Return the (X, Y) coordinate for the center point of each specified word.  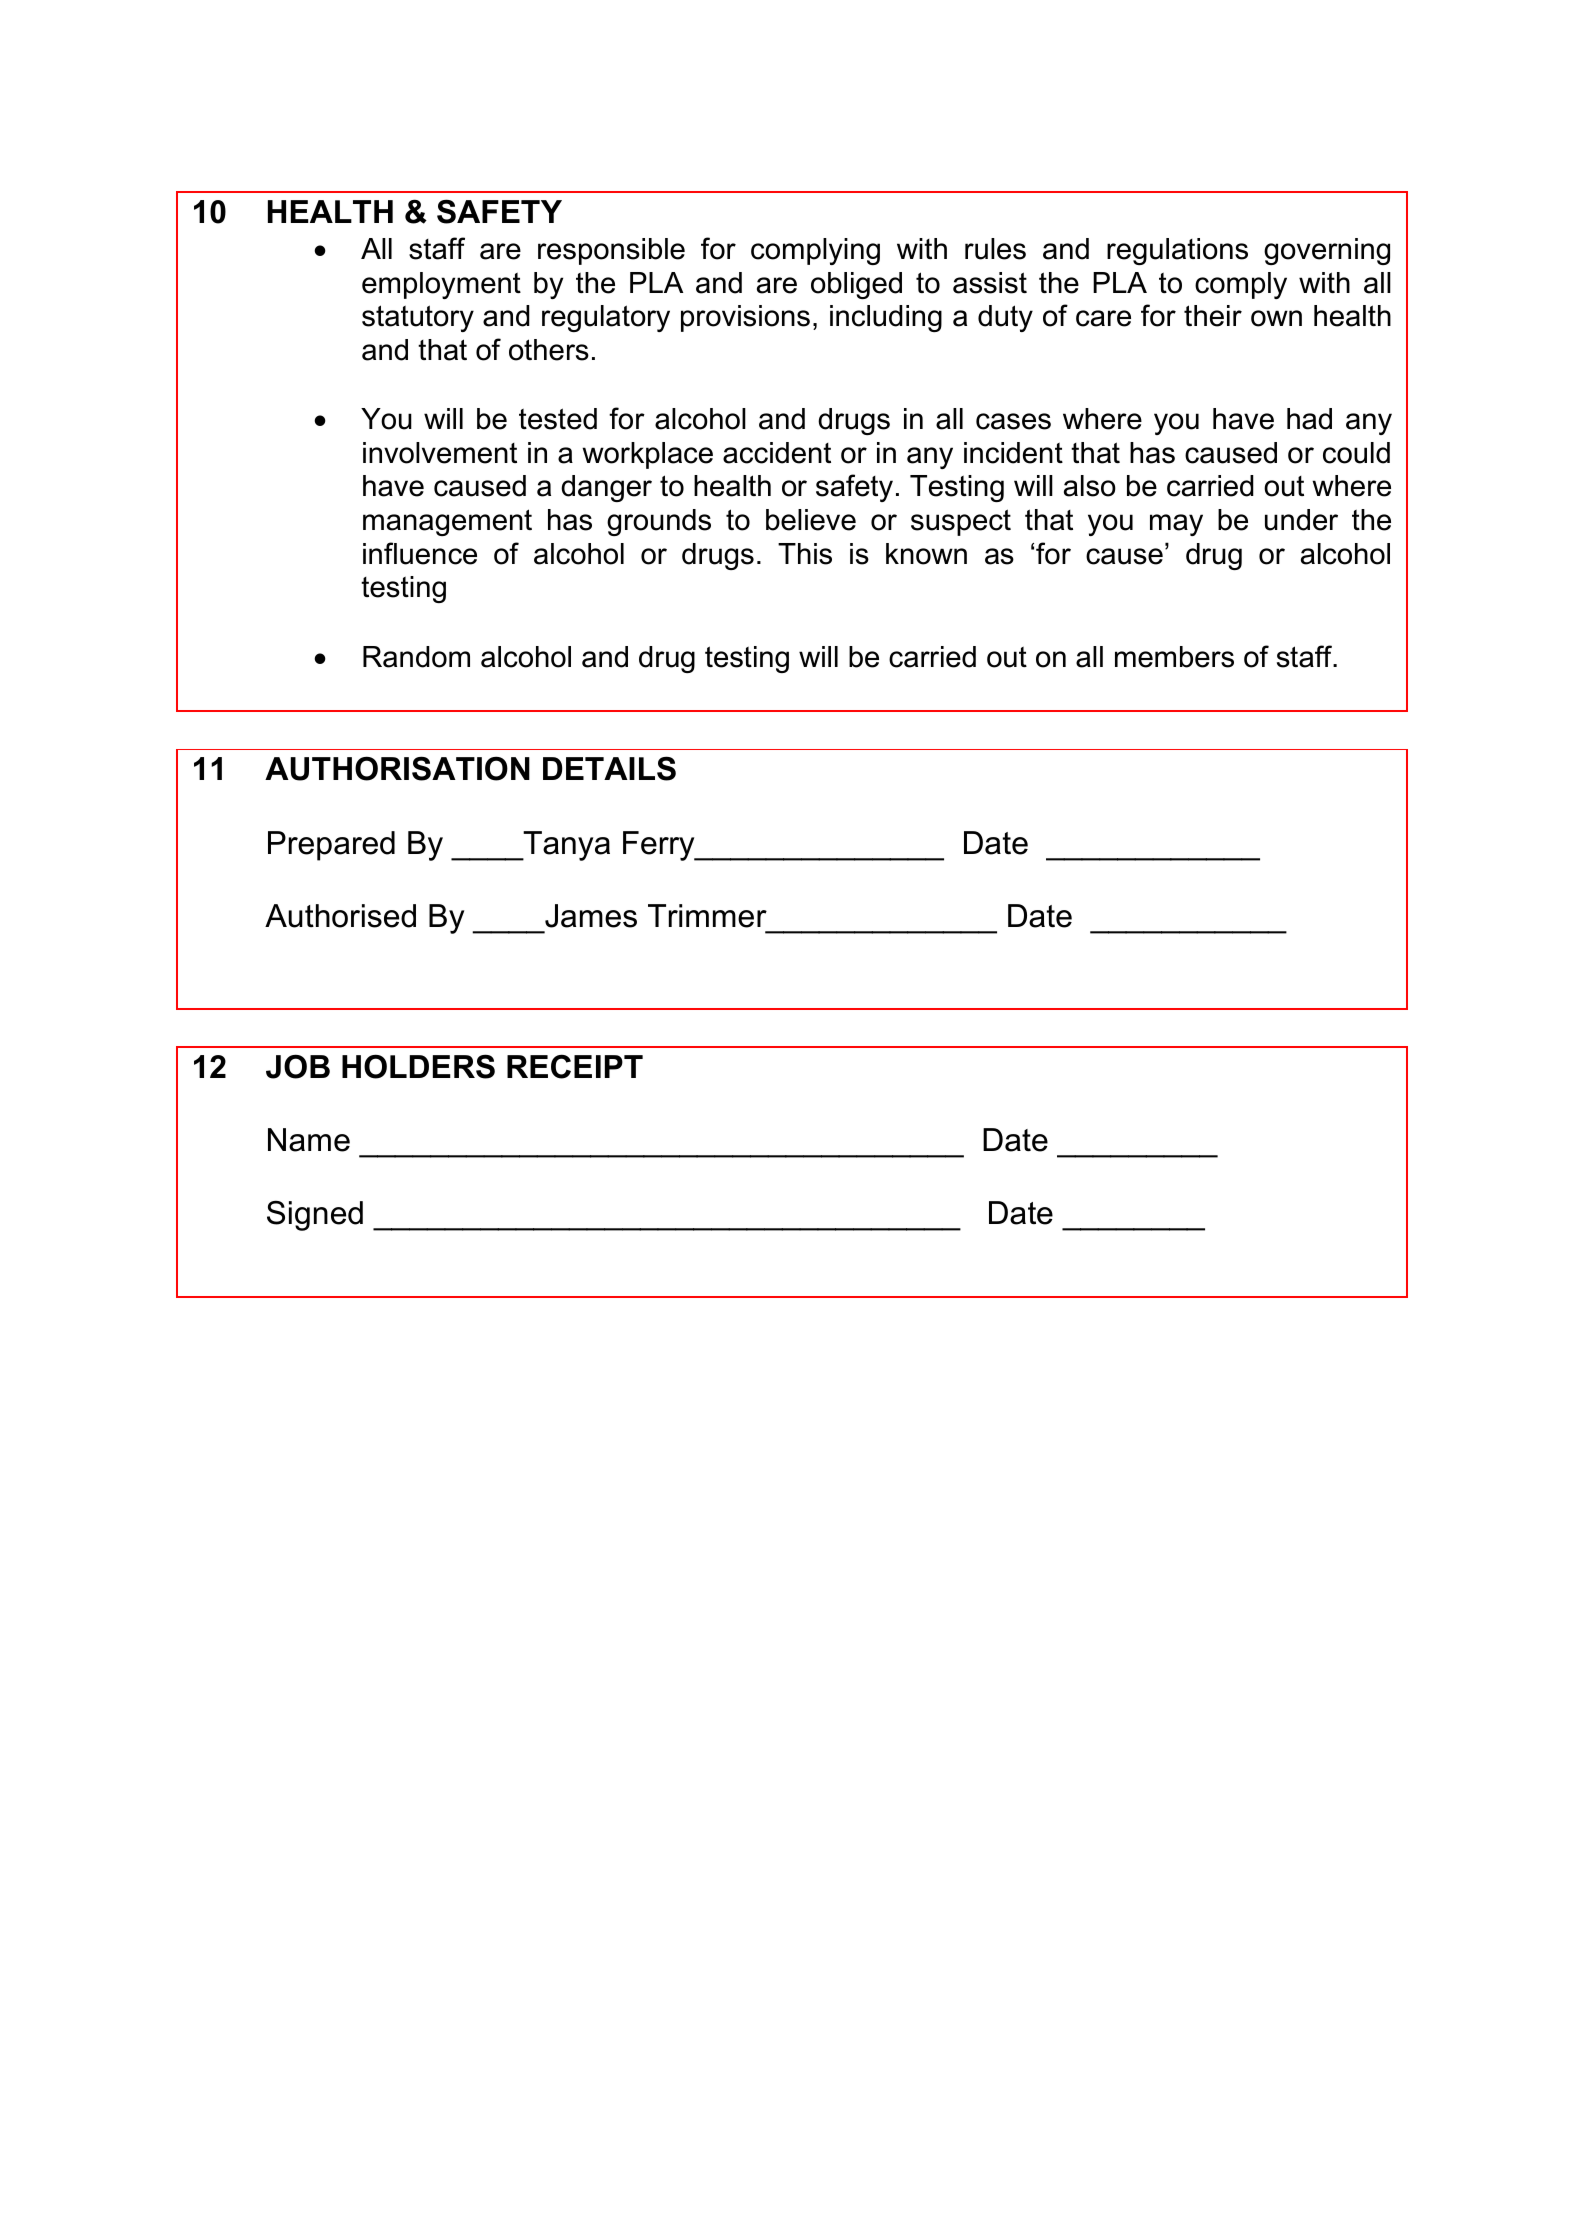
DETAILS (609, 768)
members (1174, 657)
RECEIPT (575, 1066)
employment (441, 285)
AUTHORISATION (397, 768)
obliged (856, 285)
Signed (315, 1215)
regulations (1177, 251)
